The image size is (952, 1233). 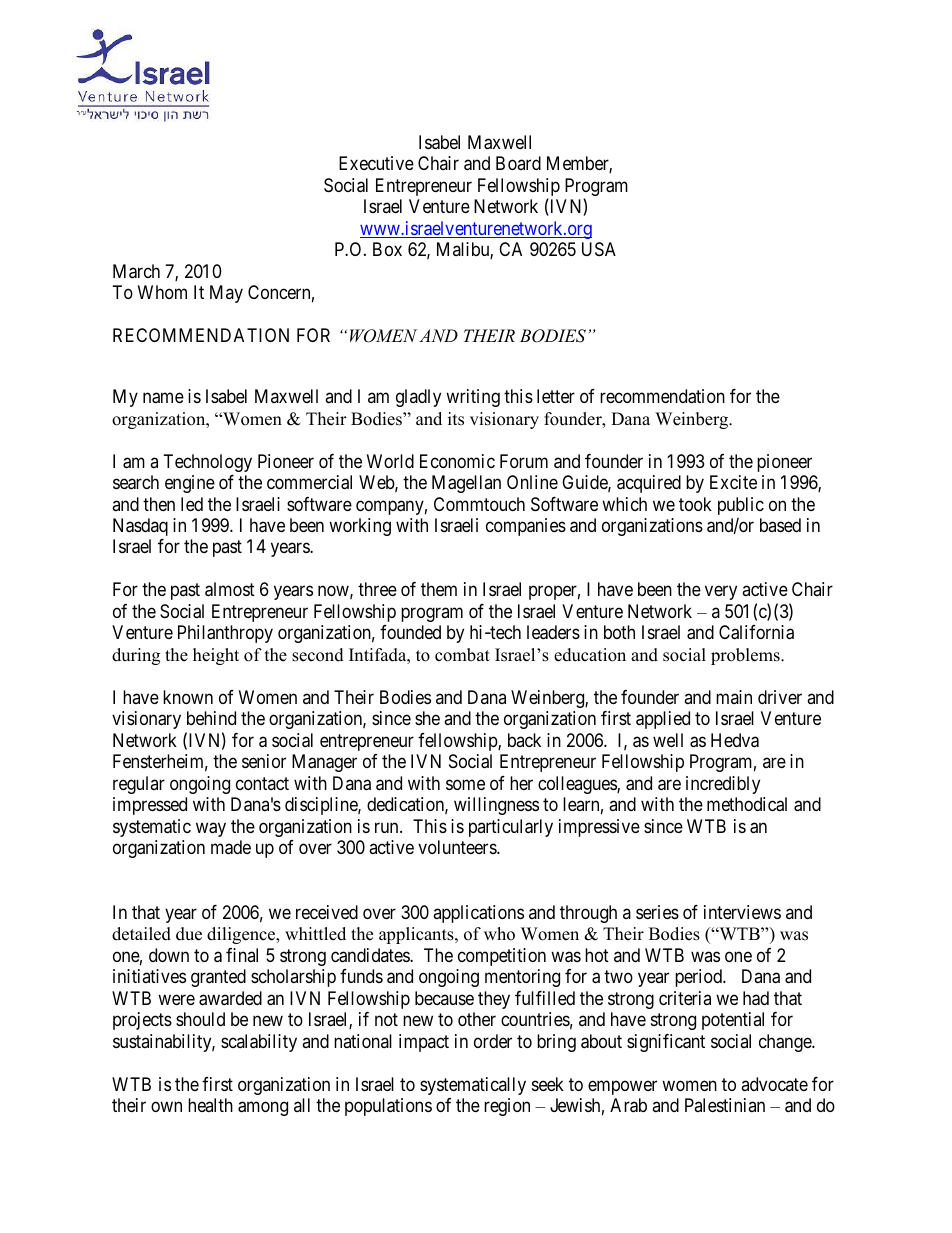 I want to click on its, so click(x=456, y=419).
